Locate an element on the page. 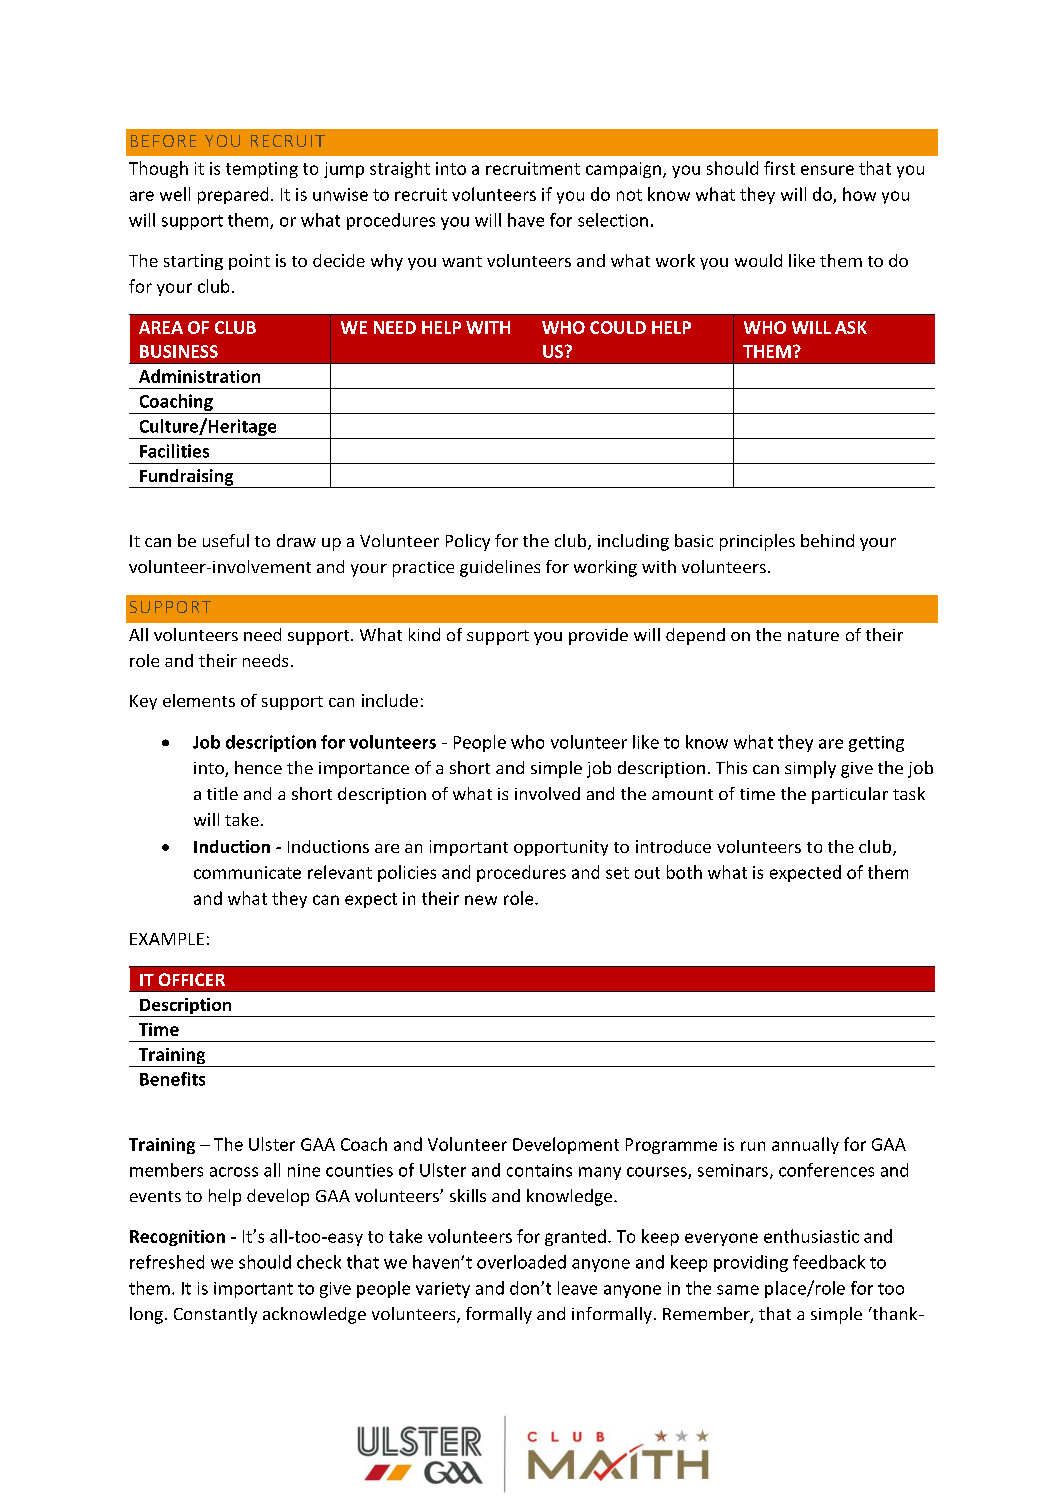 This image has width=1064, height=1504. overloaded is located at coordinates (521, 1262).
